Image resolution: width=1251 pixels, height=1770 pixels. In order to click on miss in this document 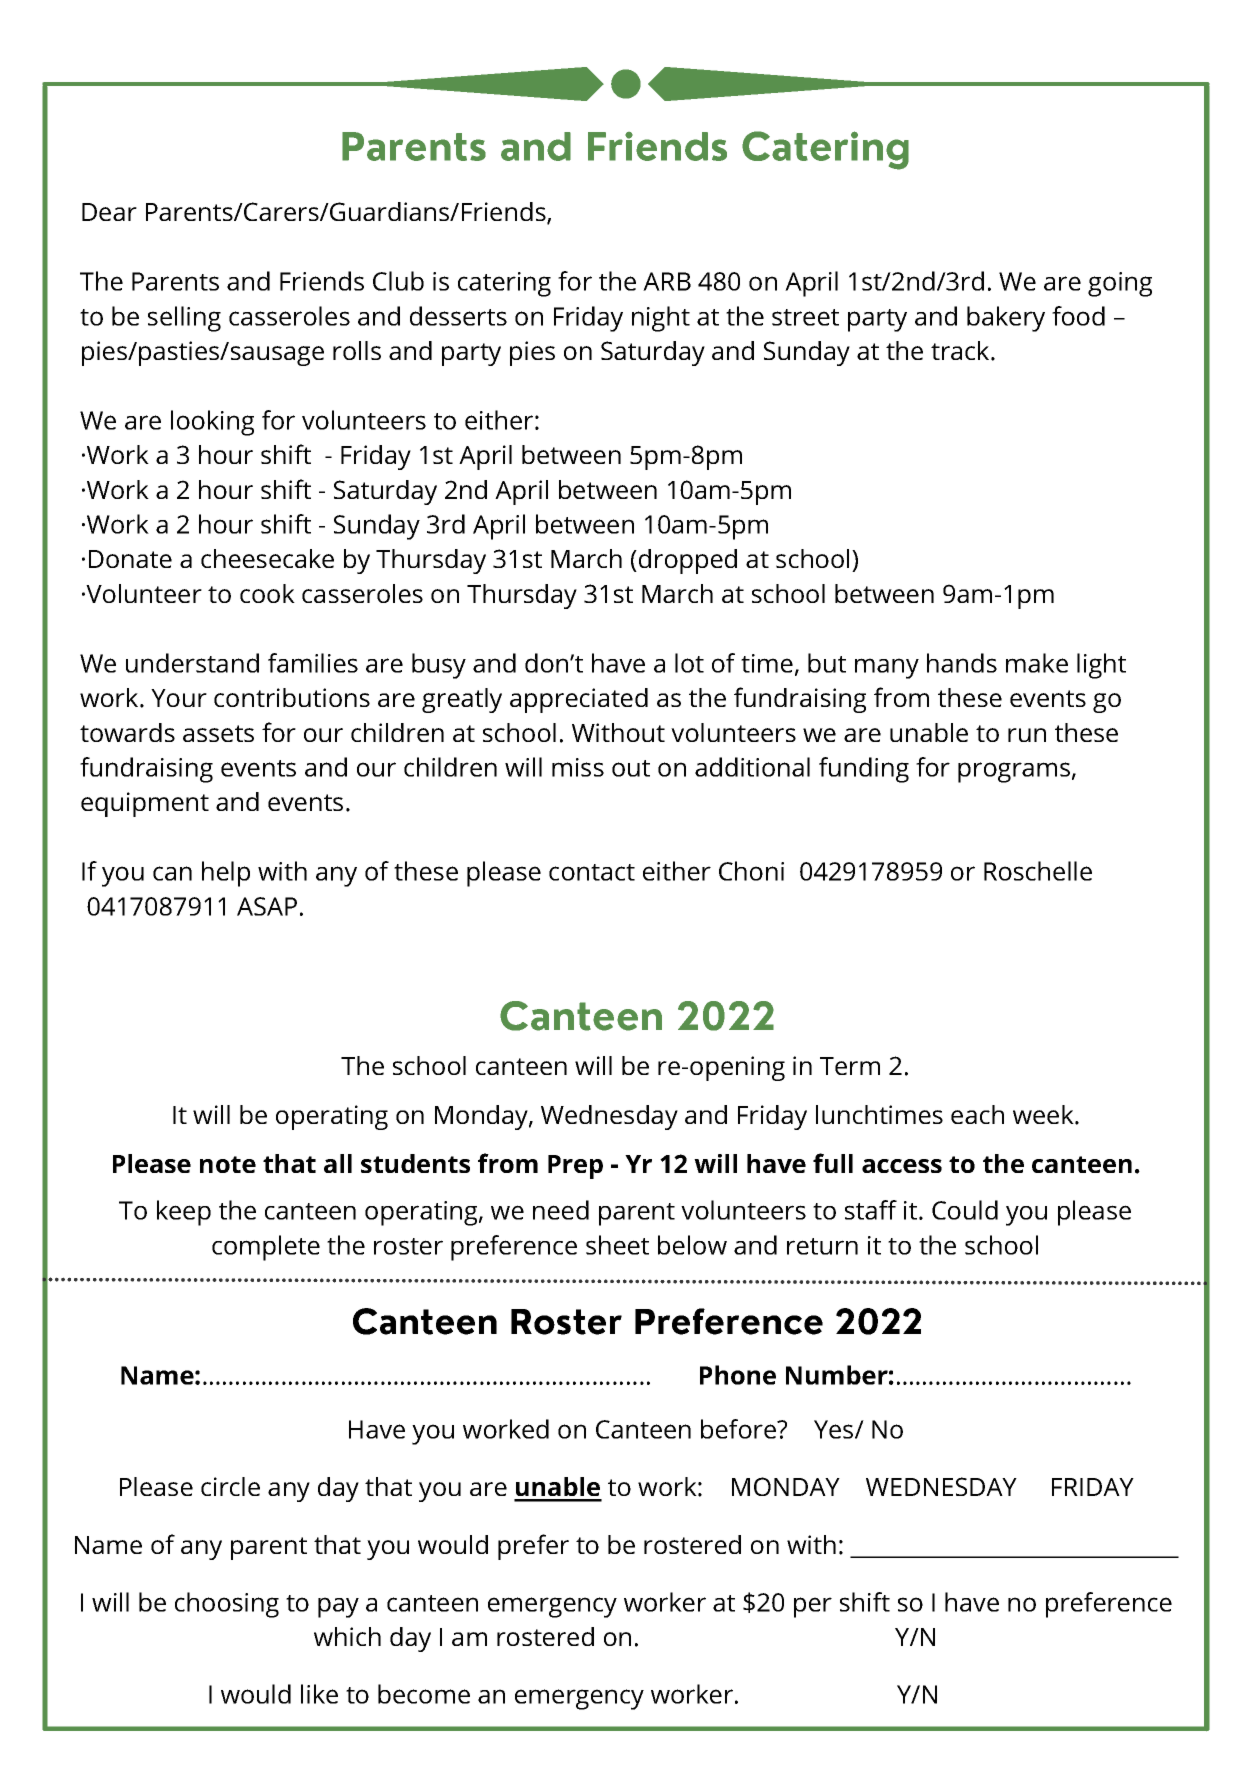, I will do `click(578, 767)`.
